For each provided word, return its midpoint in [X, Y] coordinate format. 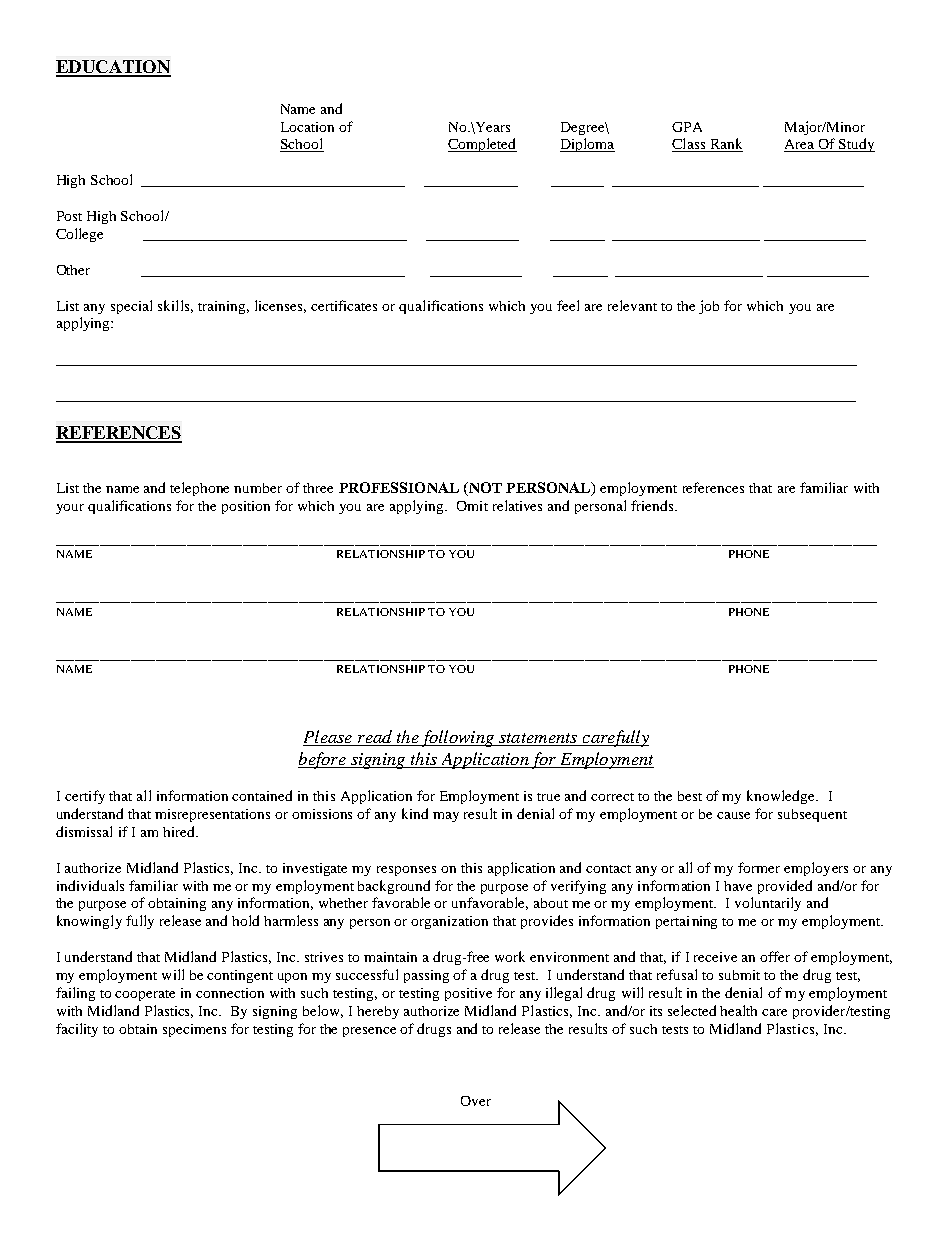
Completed [482, 145]
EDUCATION [113, 68]
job [709, 307]
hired [180, 831]
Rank [725, 145]
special [131, 307]
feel [568, 305]
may [446, 817]
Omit [472, 506]
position [246, 507]
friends [653, 505]
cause [733, 815]
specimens [194, 1030]
